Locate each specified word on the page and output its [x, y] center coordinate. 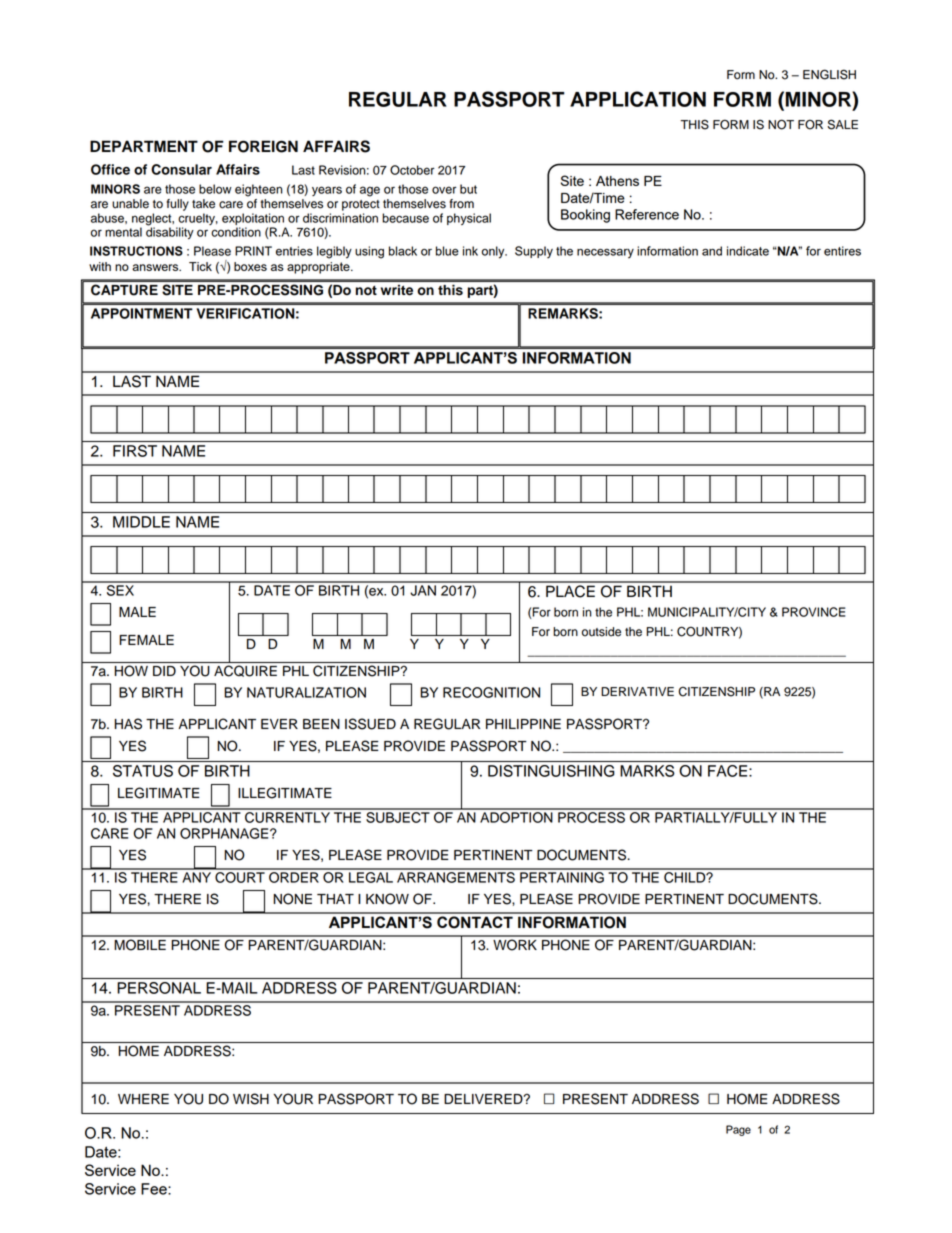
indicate [748, 251]
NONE [293, 899]
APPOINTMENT [142, 313]
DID [164, 671]
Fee [155, 1189]
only [494, 252]
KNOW [387, 899]
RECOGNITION [491, 692]
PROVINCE [814, 612]
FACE [729, 771]
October [412, 170]
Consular [181, 169]
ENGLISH [829, 74]
